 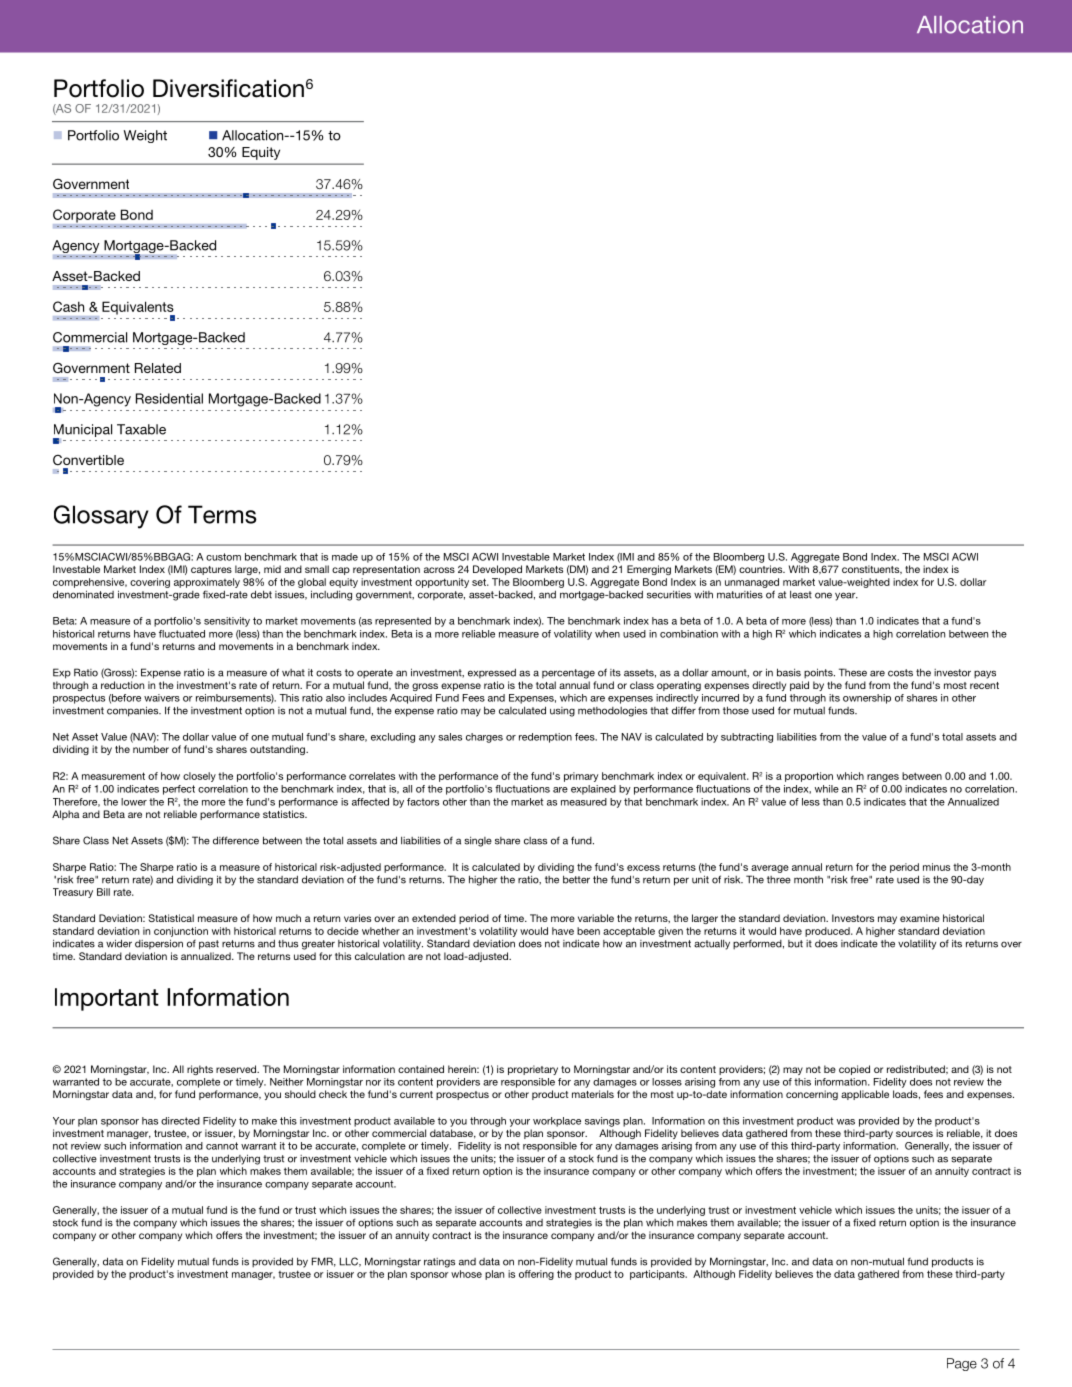 I want to click on Related, so click(x=158, y=368).
